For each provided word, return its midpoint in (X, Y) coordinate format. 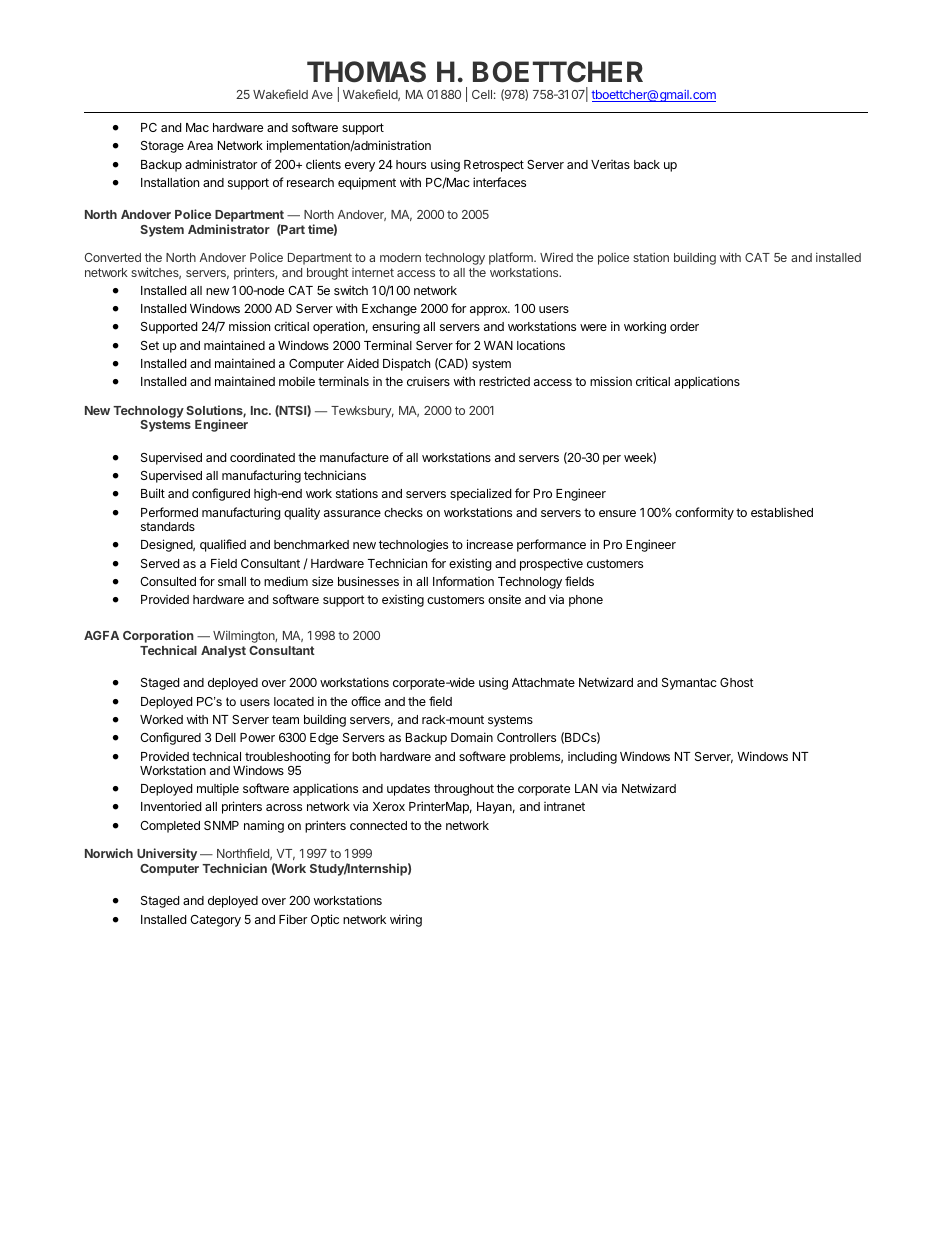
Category (215, 921)
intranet (564, 806)
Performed (169, 512)
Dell (226, 737)
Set (150, 345)
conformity (704, 513)
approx (490, 311)
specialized (480, 494)
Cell (482, 94)
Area (200, 145)
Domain (472, 737)
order (684, 326)
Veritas (610, 164)
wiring (406, 920)
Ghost (737, 682)
